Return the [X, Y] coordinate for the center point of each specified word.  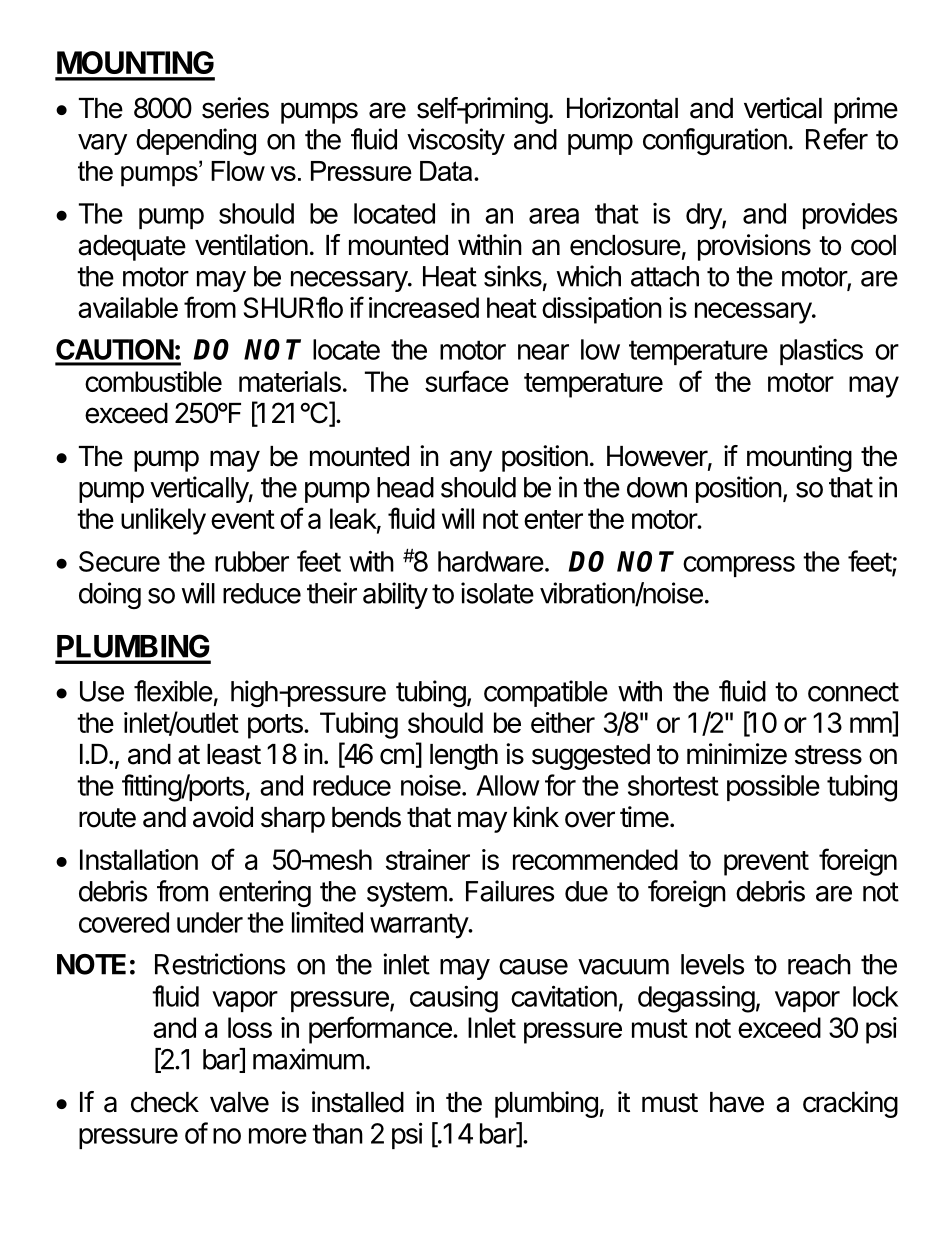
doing [110, 595]
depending [196, 142]
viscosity [456, 141]
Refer [837, 139]
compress [739, 566]
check [165, 1102]
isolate [497, 593]
